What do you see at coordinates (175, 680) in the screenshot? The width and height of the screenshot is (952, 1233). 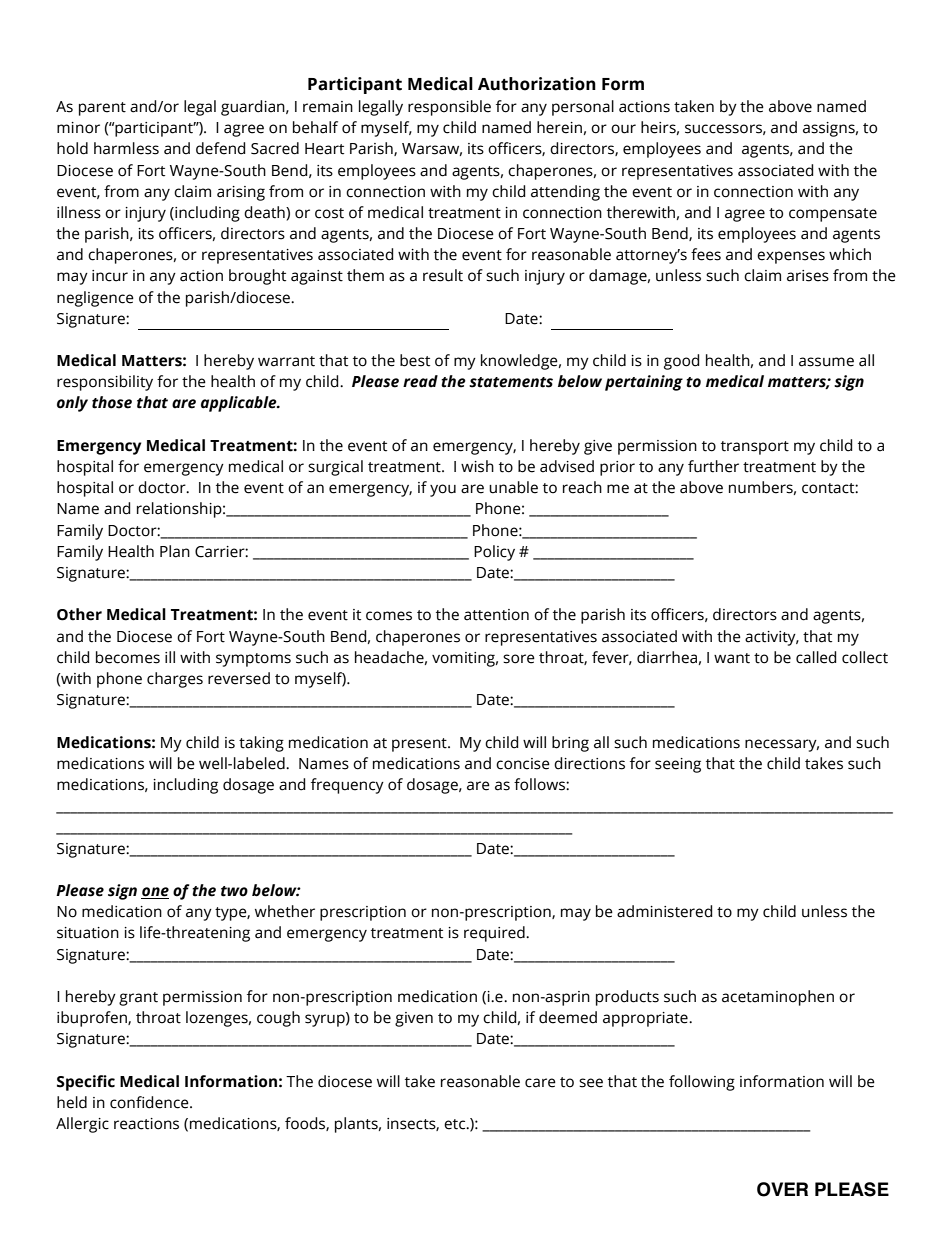 I see `charges` at bounding box center [175, 680].
